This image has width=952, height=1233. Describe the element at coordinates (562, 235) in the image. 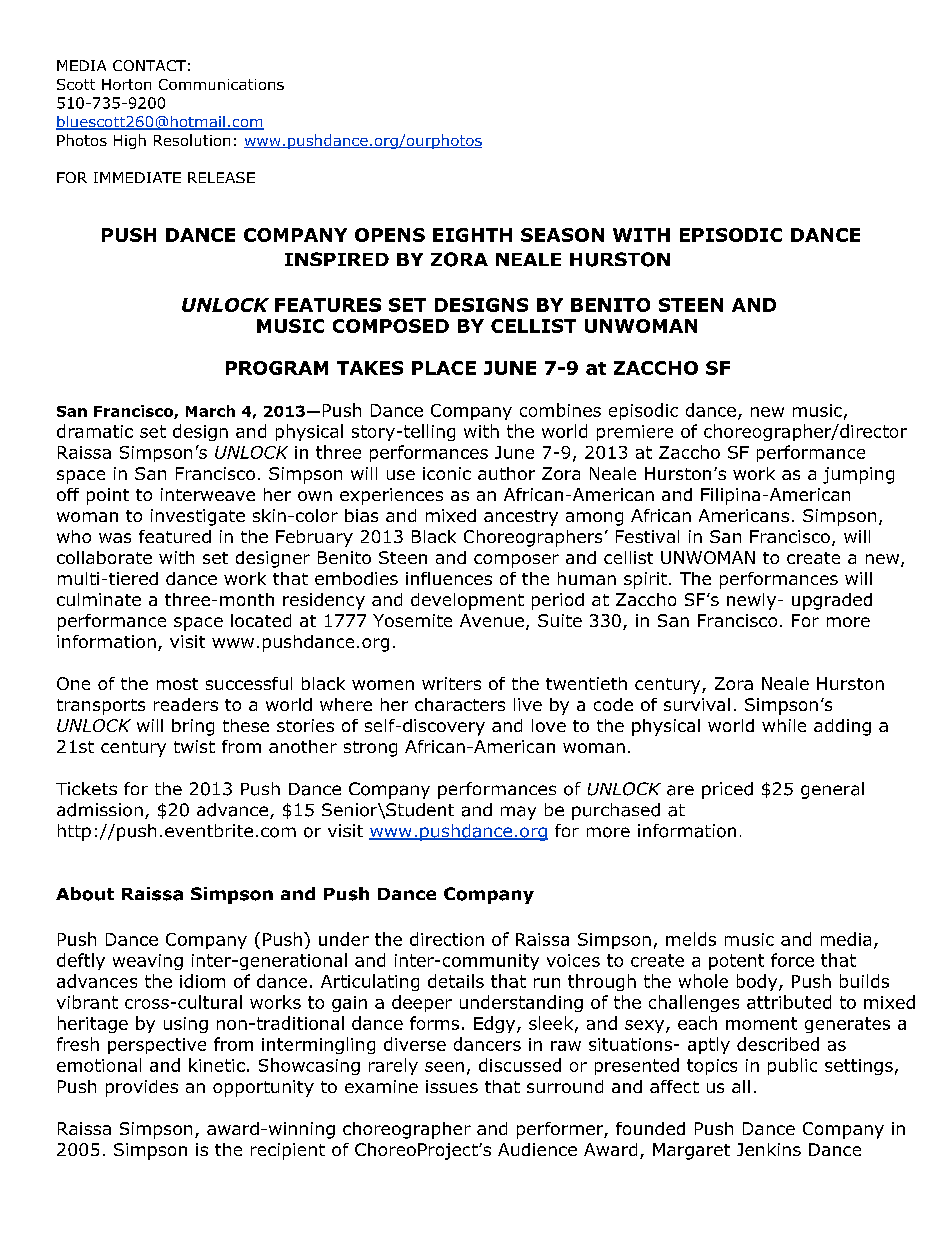

I see `SEASON` at that location.
